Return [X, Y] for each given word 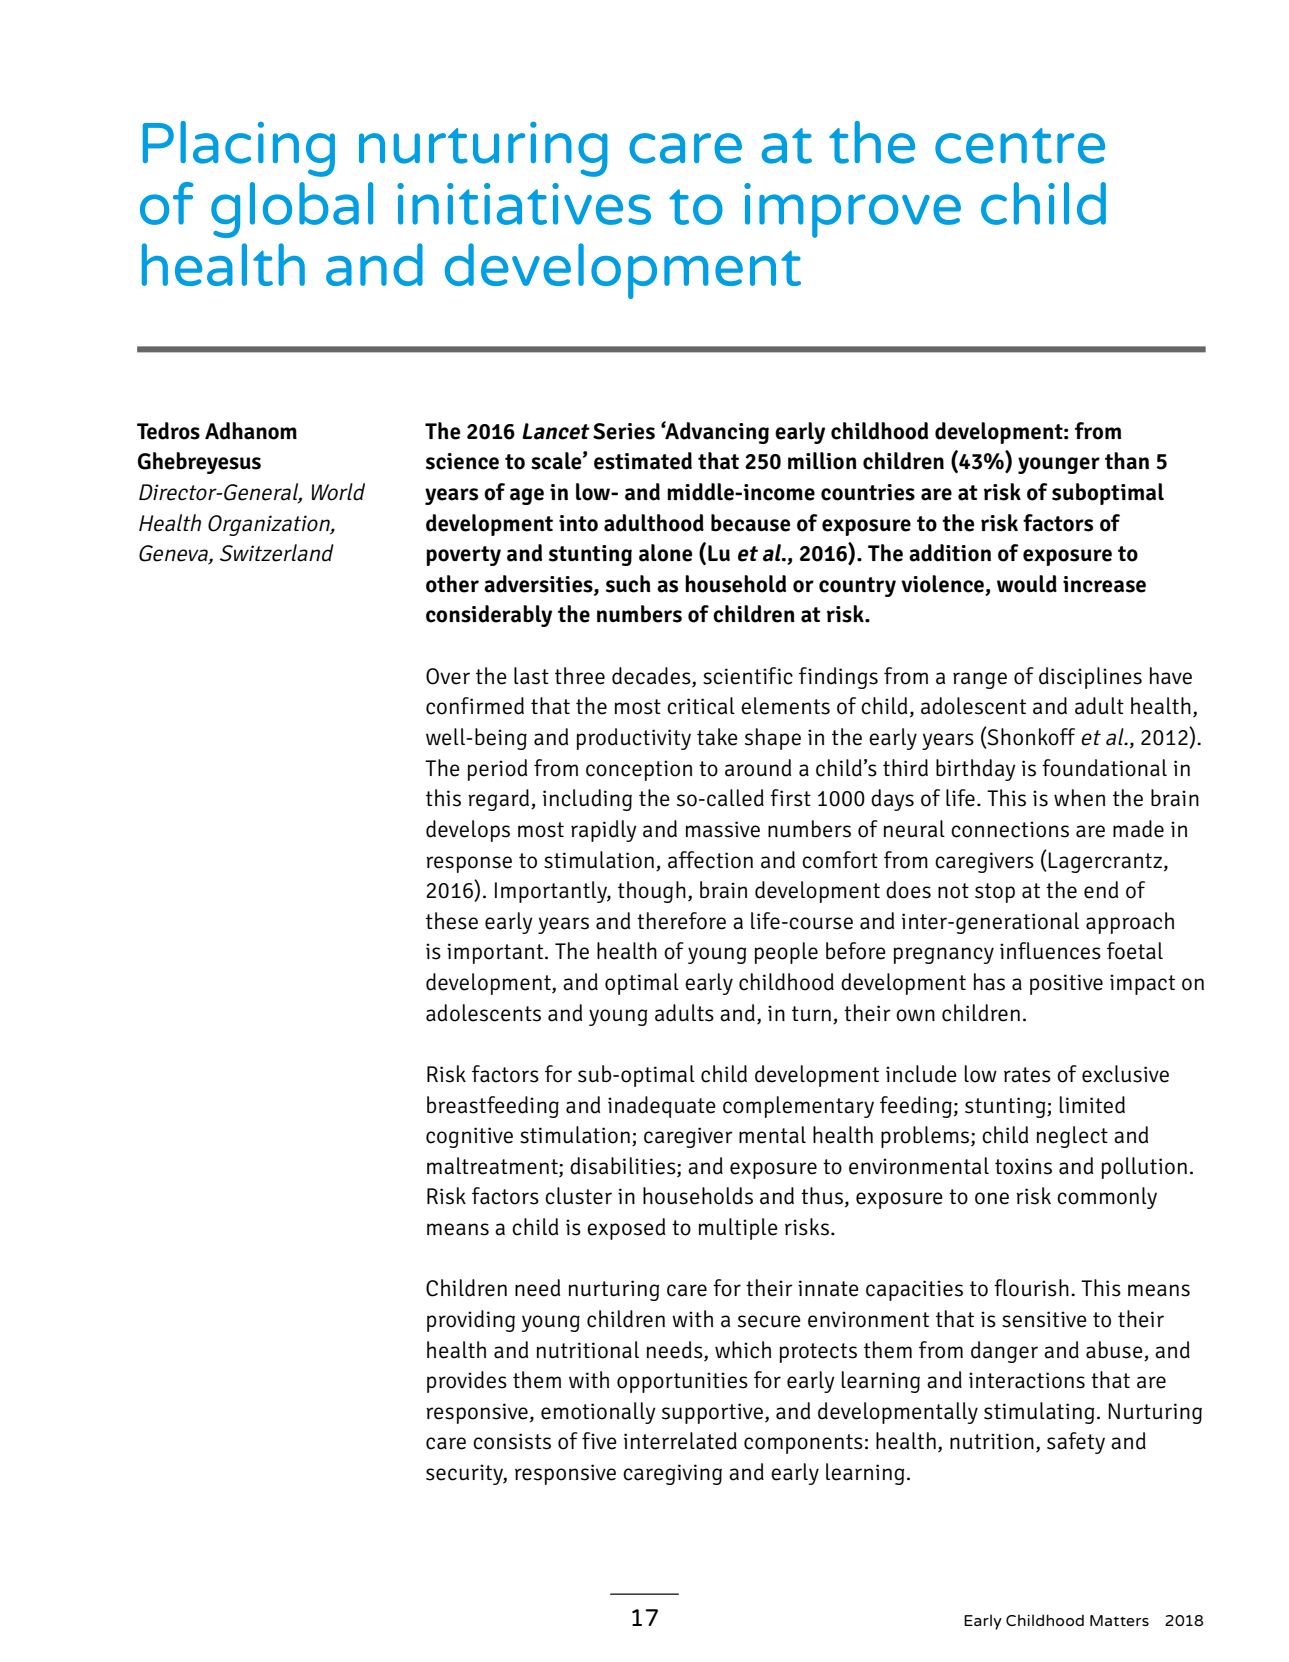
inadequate [662, 1107]
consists [512, 1441]
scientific [748, 676]
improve [852, 210]
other [452, 584]
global [292, 210]
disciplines [1090, 678]
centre [1020, 146]
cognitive [469, 1137]
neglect [1072, 1137]
